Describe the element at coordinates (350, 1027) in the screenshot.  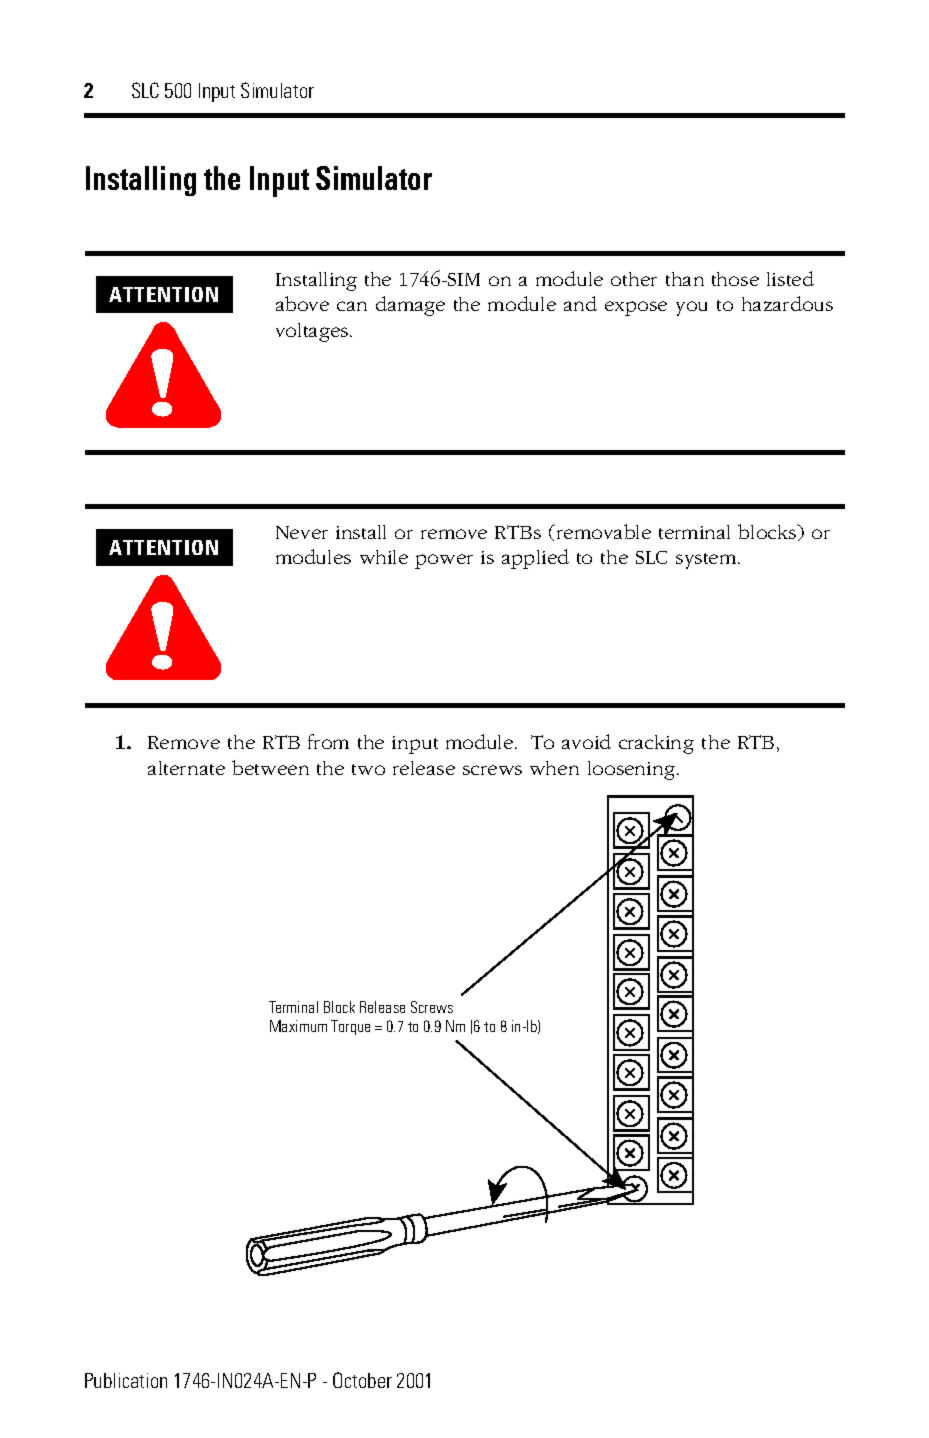
I see `Torque` at that location.
